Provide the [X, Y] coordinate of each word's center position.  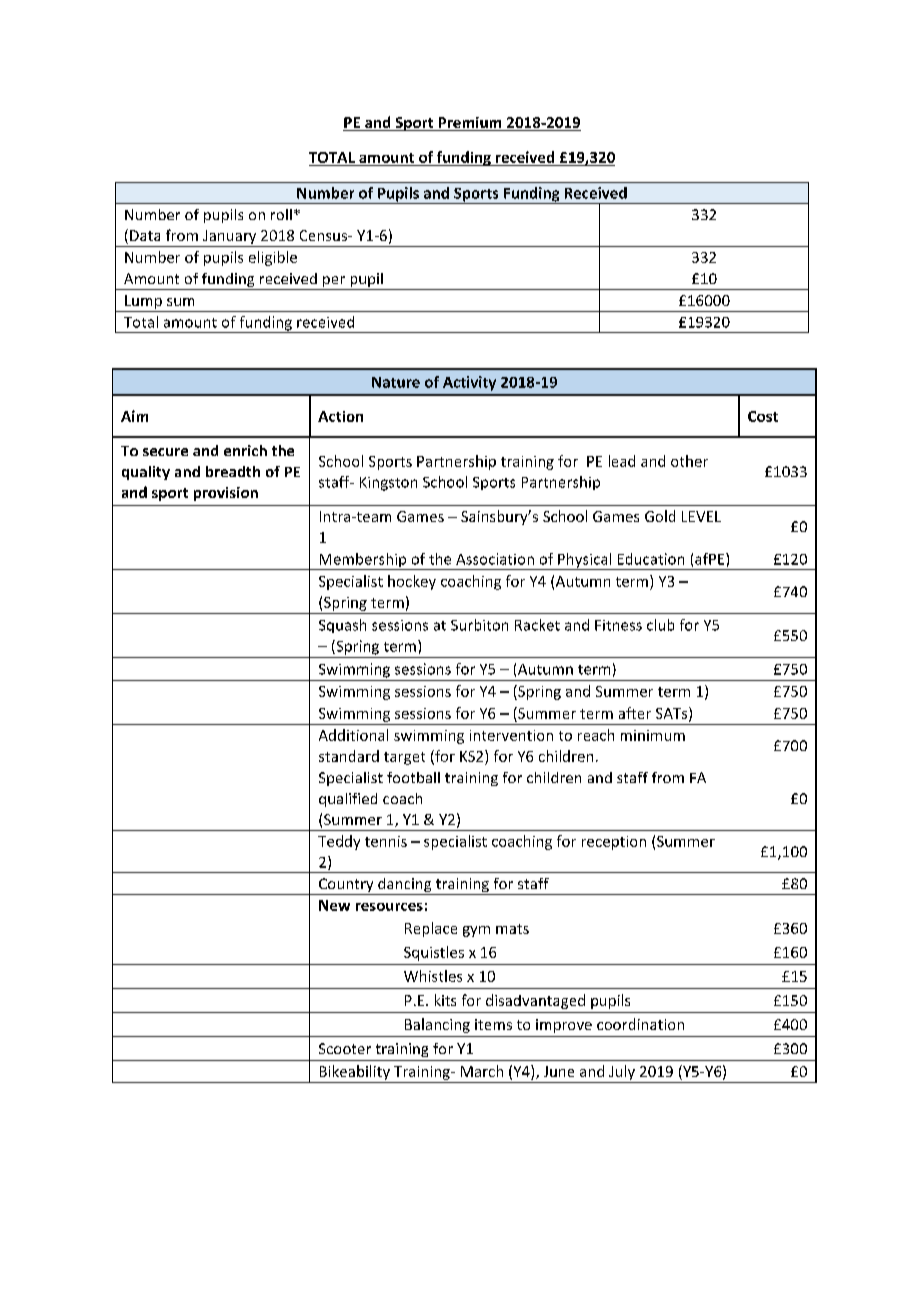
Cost [763, 416]
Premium [470, 124]
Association [495, 559]
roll [281, 214]
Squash [342, 626]
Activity [469, 383]
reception [614, 843]
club [660, 625]
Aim [134, 416]
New [334, 905]
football [413, 777]
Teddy [339, 842]
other [689, 461]
